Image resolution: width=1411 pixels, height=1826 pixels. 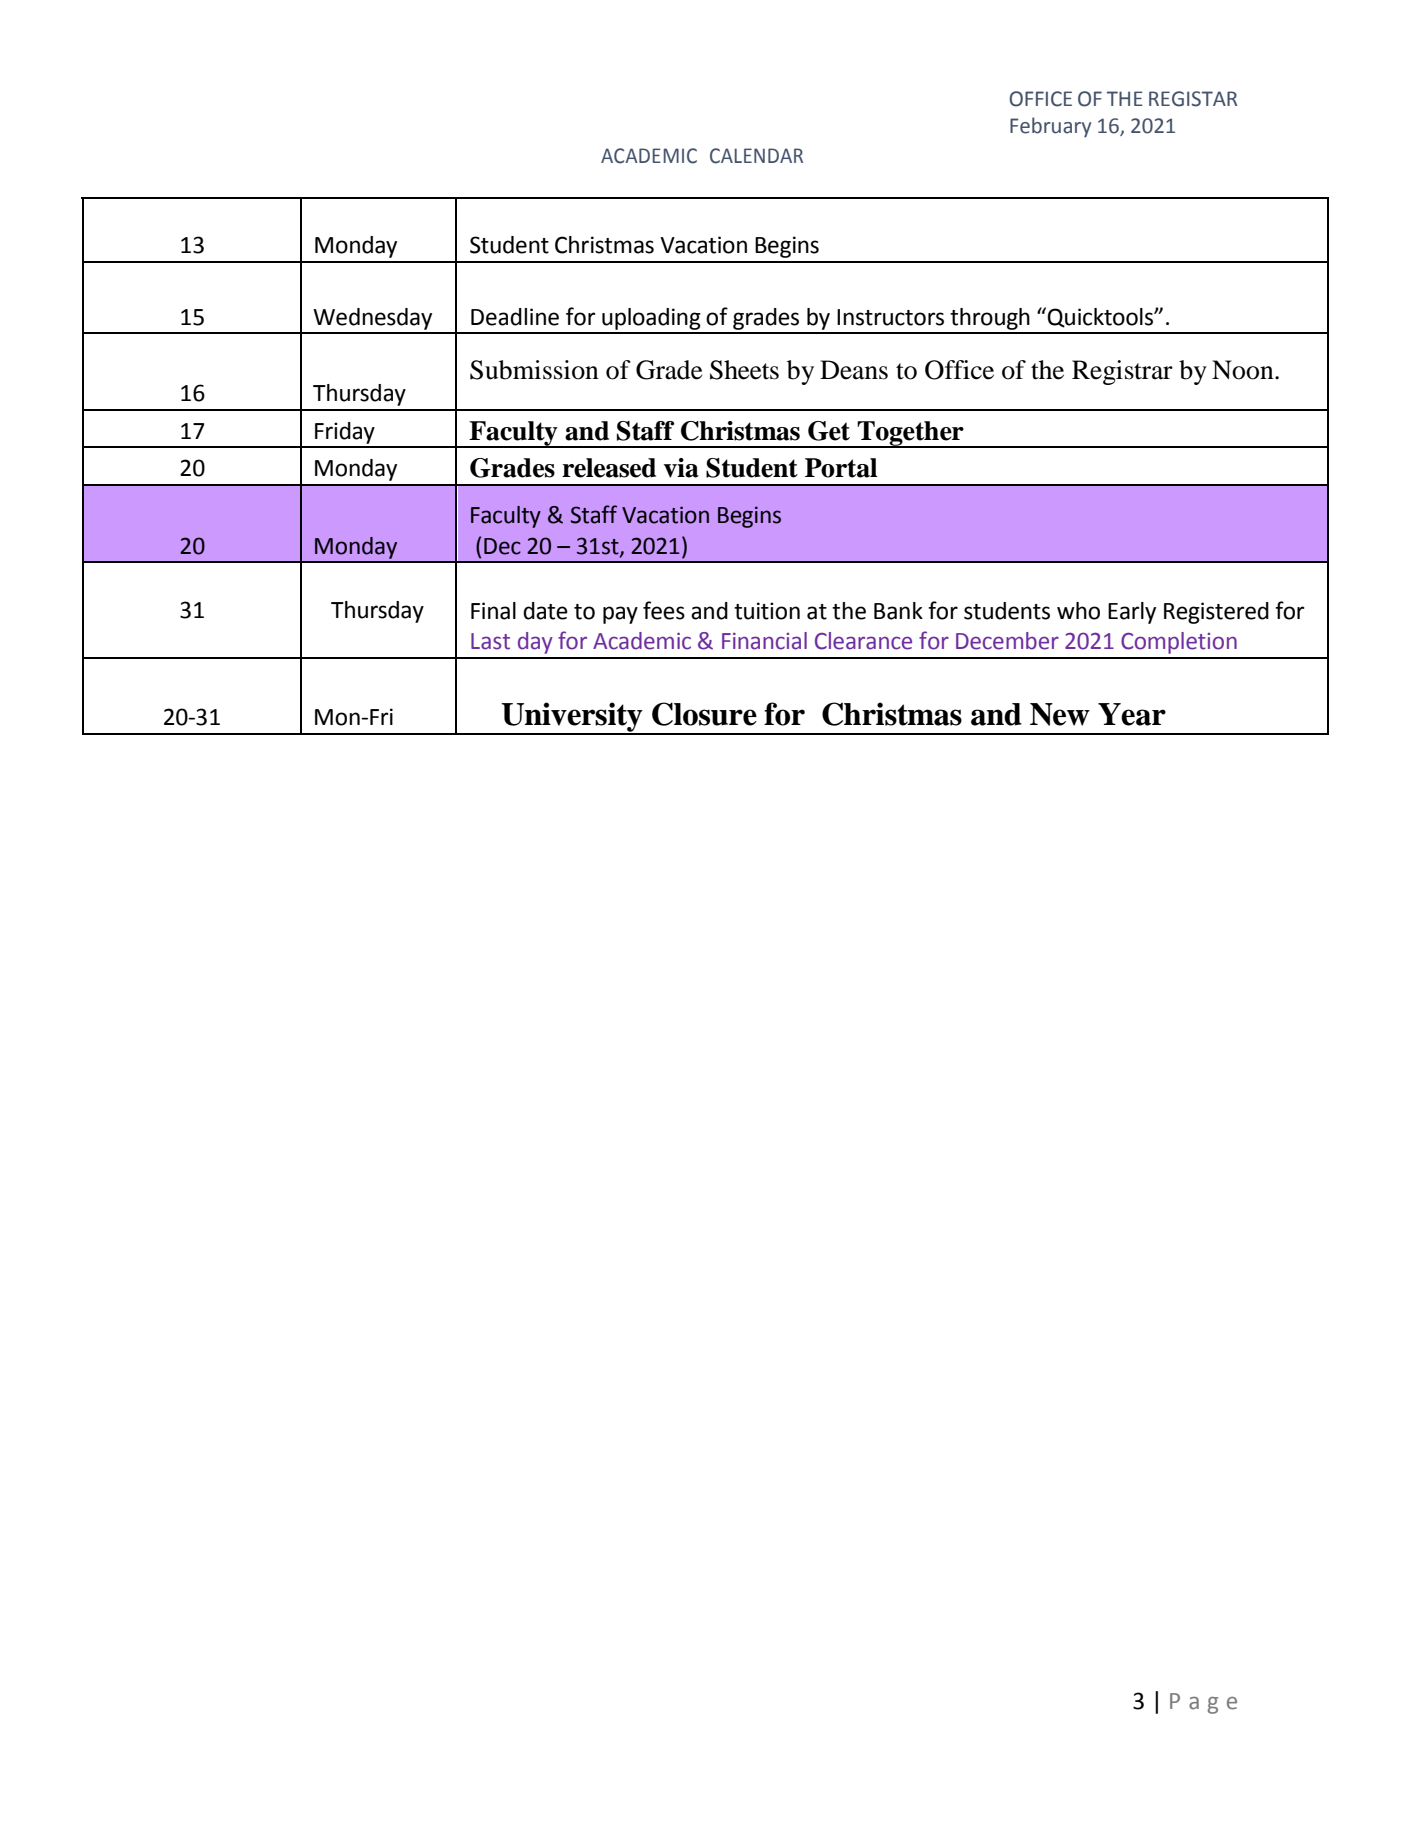 What do you see at coordinates (1244, 370) in the document?
I see `Noon` at bounding box center [1244, 370].
